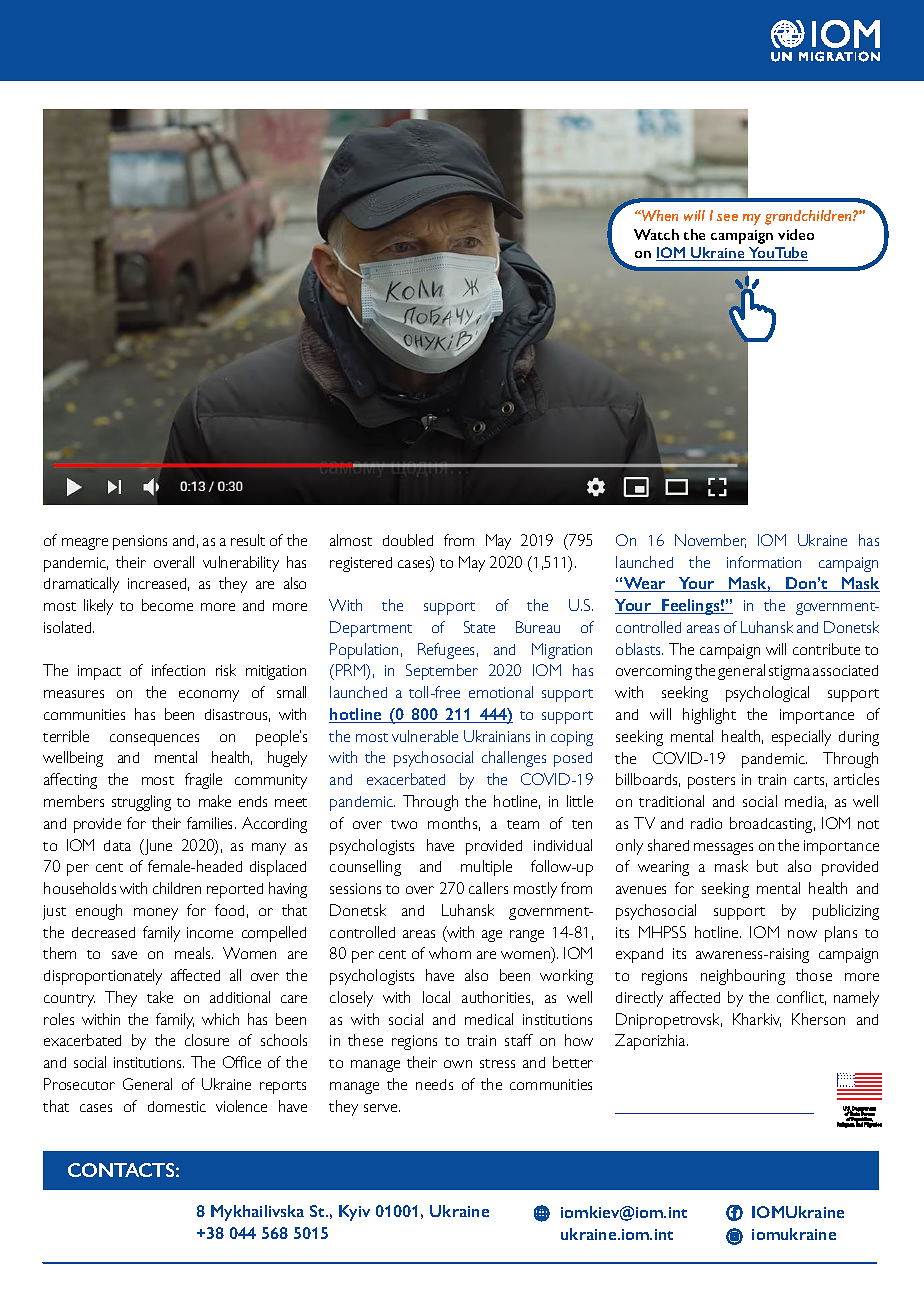  I want to click on doubled, so click(408, 540).
